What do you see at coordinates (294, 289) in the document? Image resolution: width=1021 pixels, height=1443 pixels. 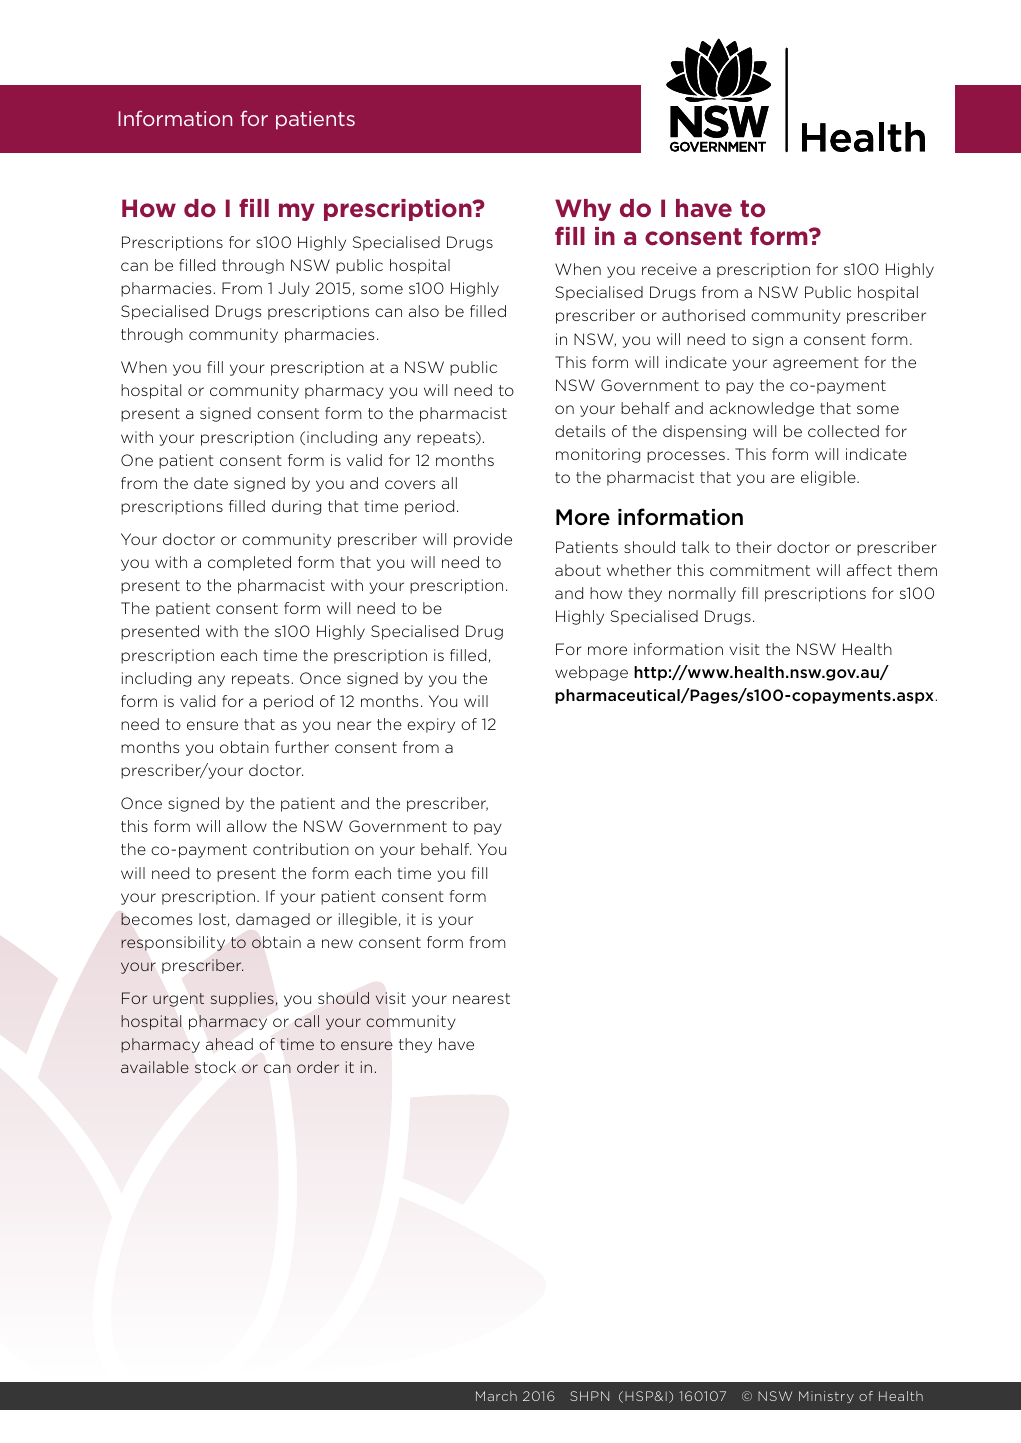 I see `July` at bounding box center [294, 289].
